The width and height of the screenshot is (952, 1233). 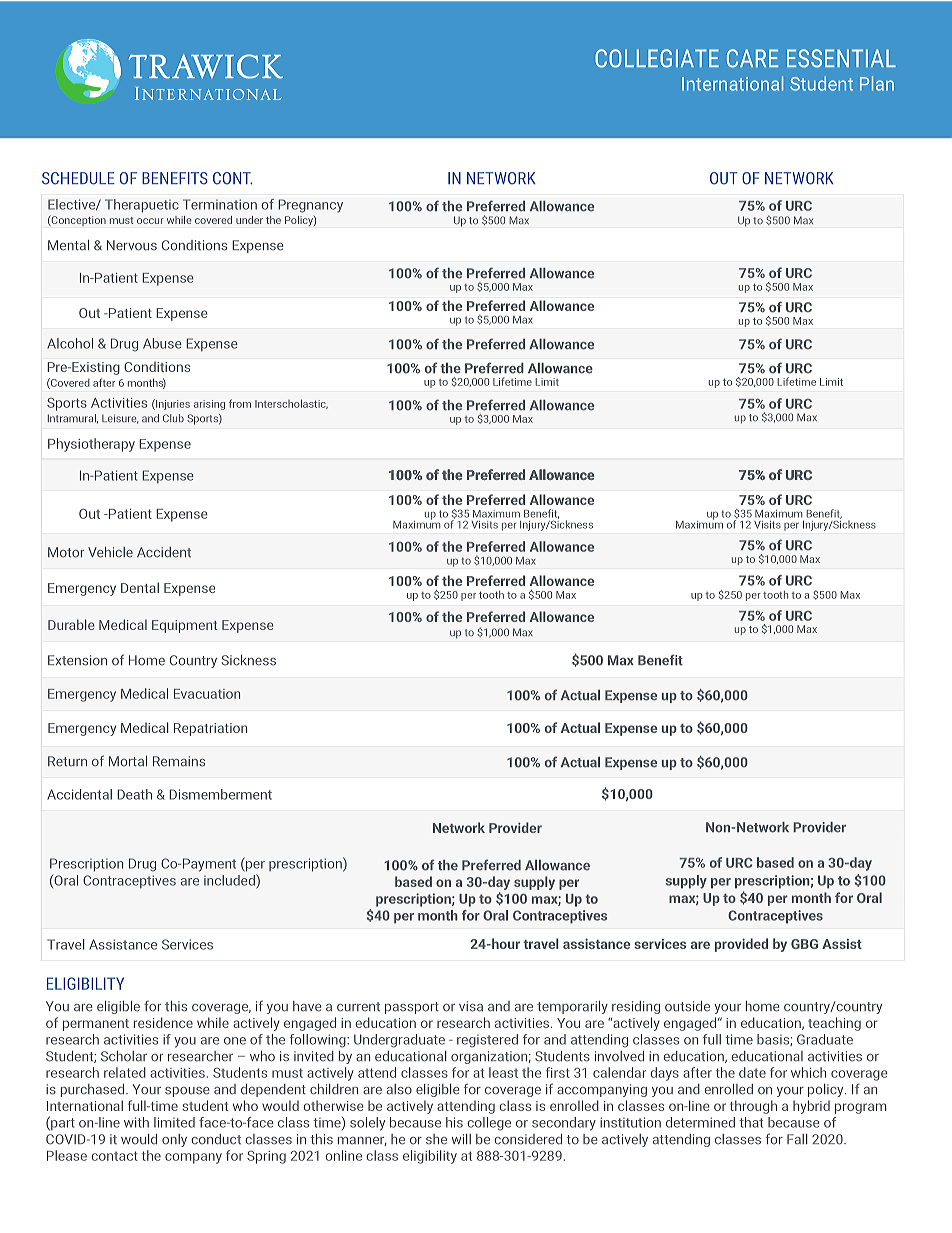 What do you see at coordinates (687, 1006) in the screenshot?
I see `outside` at bounding box center [687, 1006].
